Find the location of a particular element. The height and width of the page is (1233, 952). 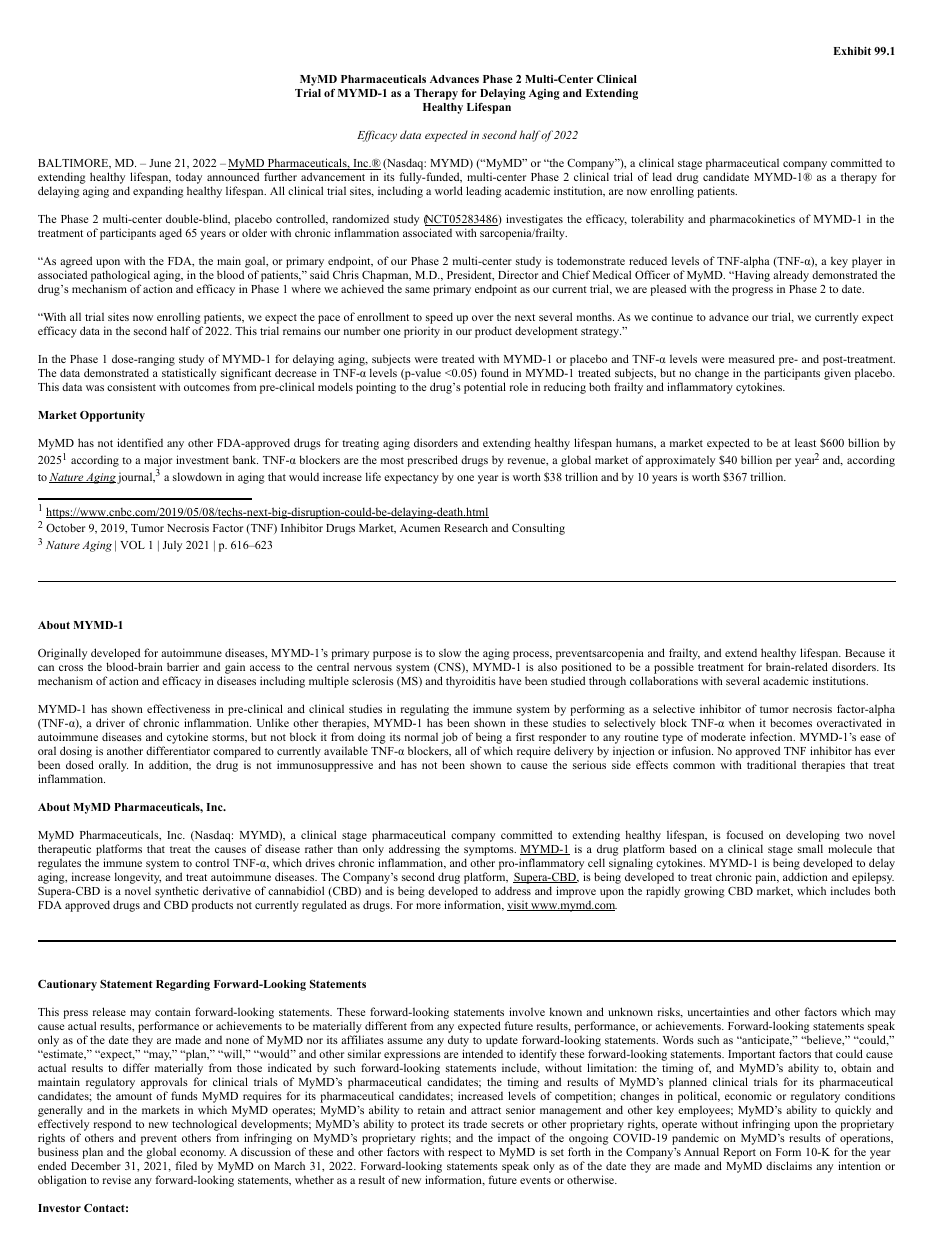

prescribed is located at coordinates (432, 461).
